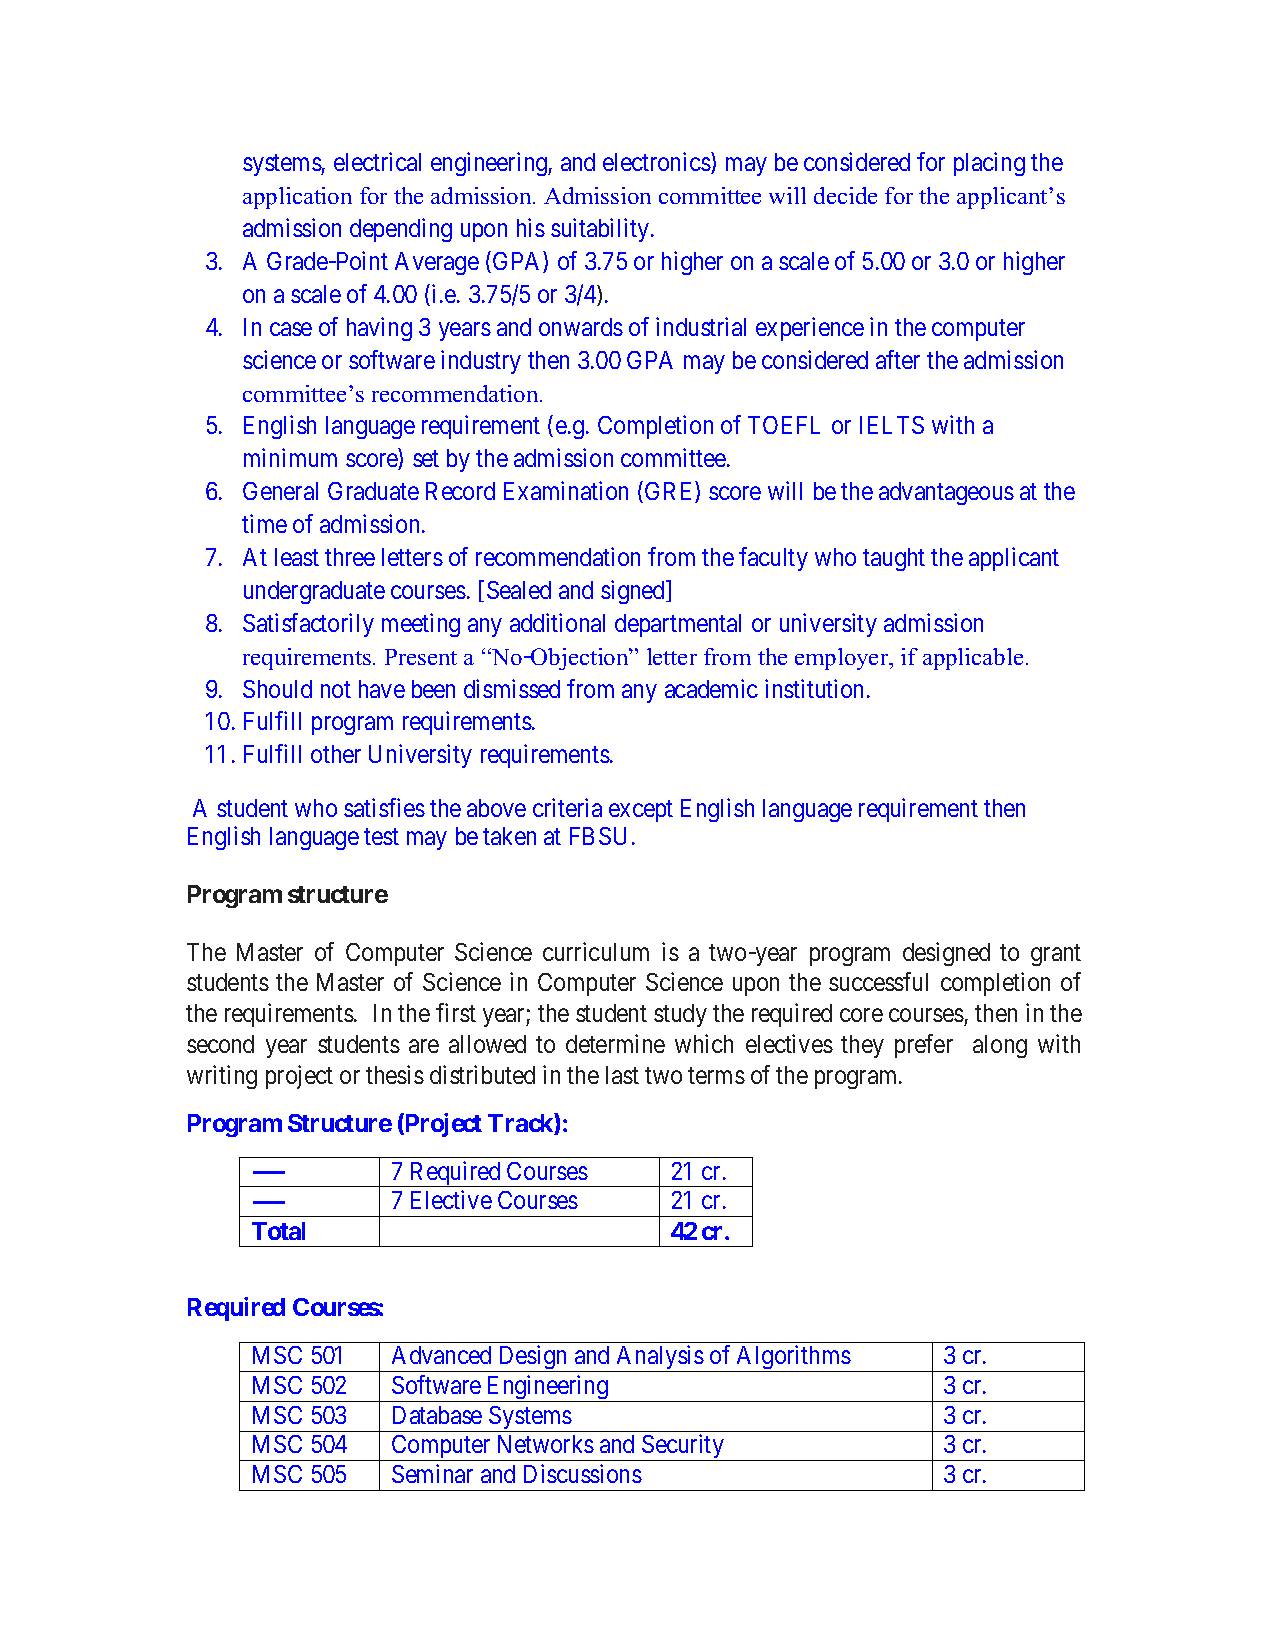 This image has width=1268, height=1641. Describe the element at coordinates (437, 1415) in the image. I see `Database` at that location.
